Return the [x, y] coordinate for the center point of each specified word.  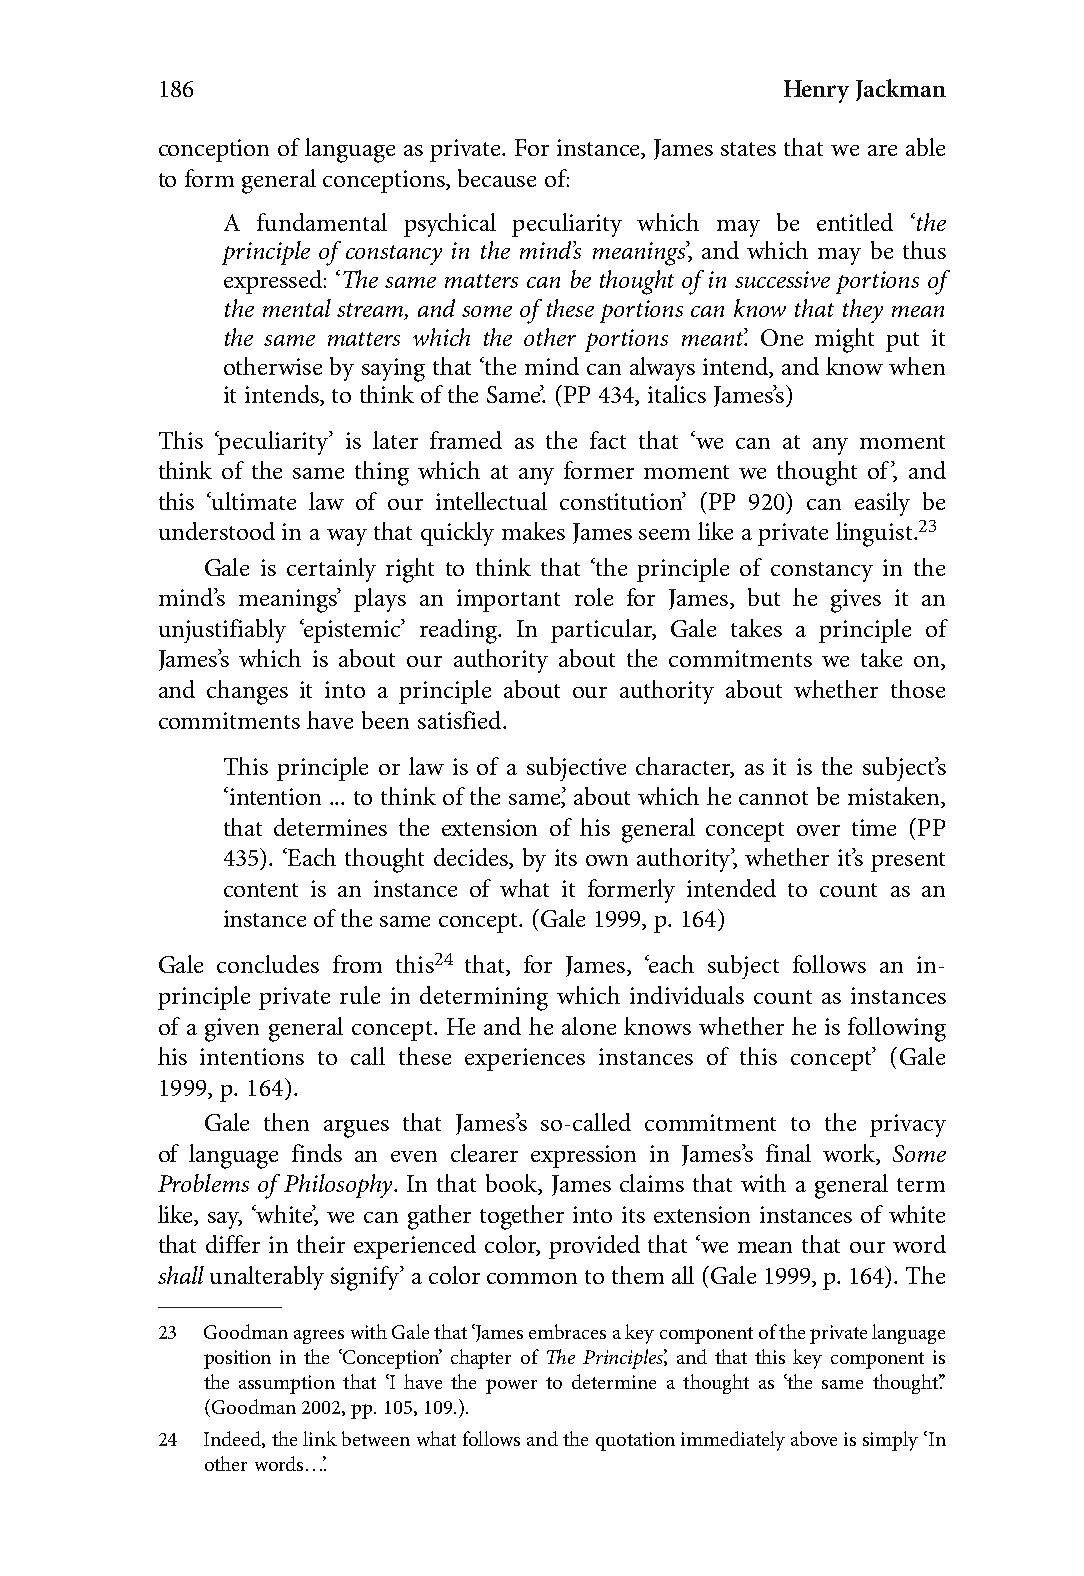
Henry [816, 91]
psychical [450, 225]
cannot [773, 798]
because [497, 178]
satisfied [461, 720]
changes [247, 692]
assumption [287, 1384]
